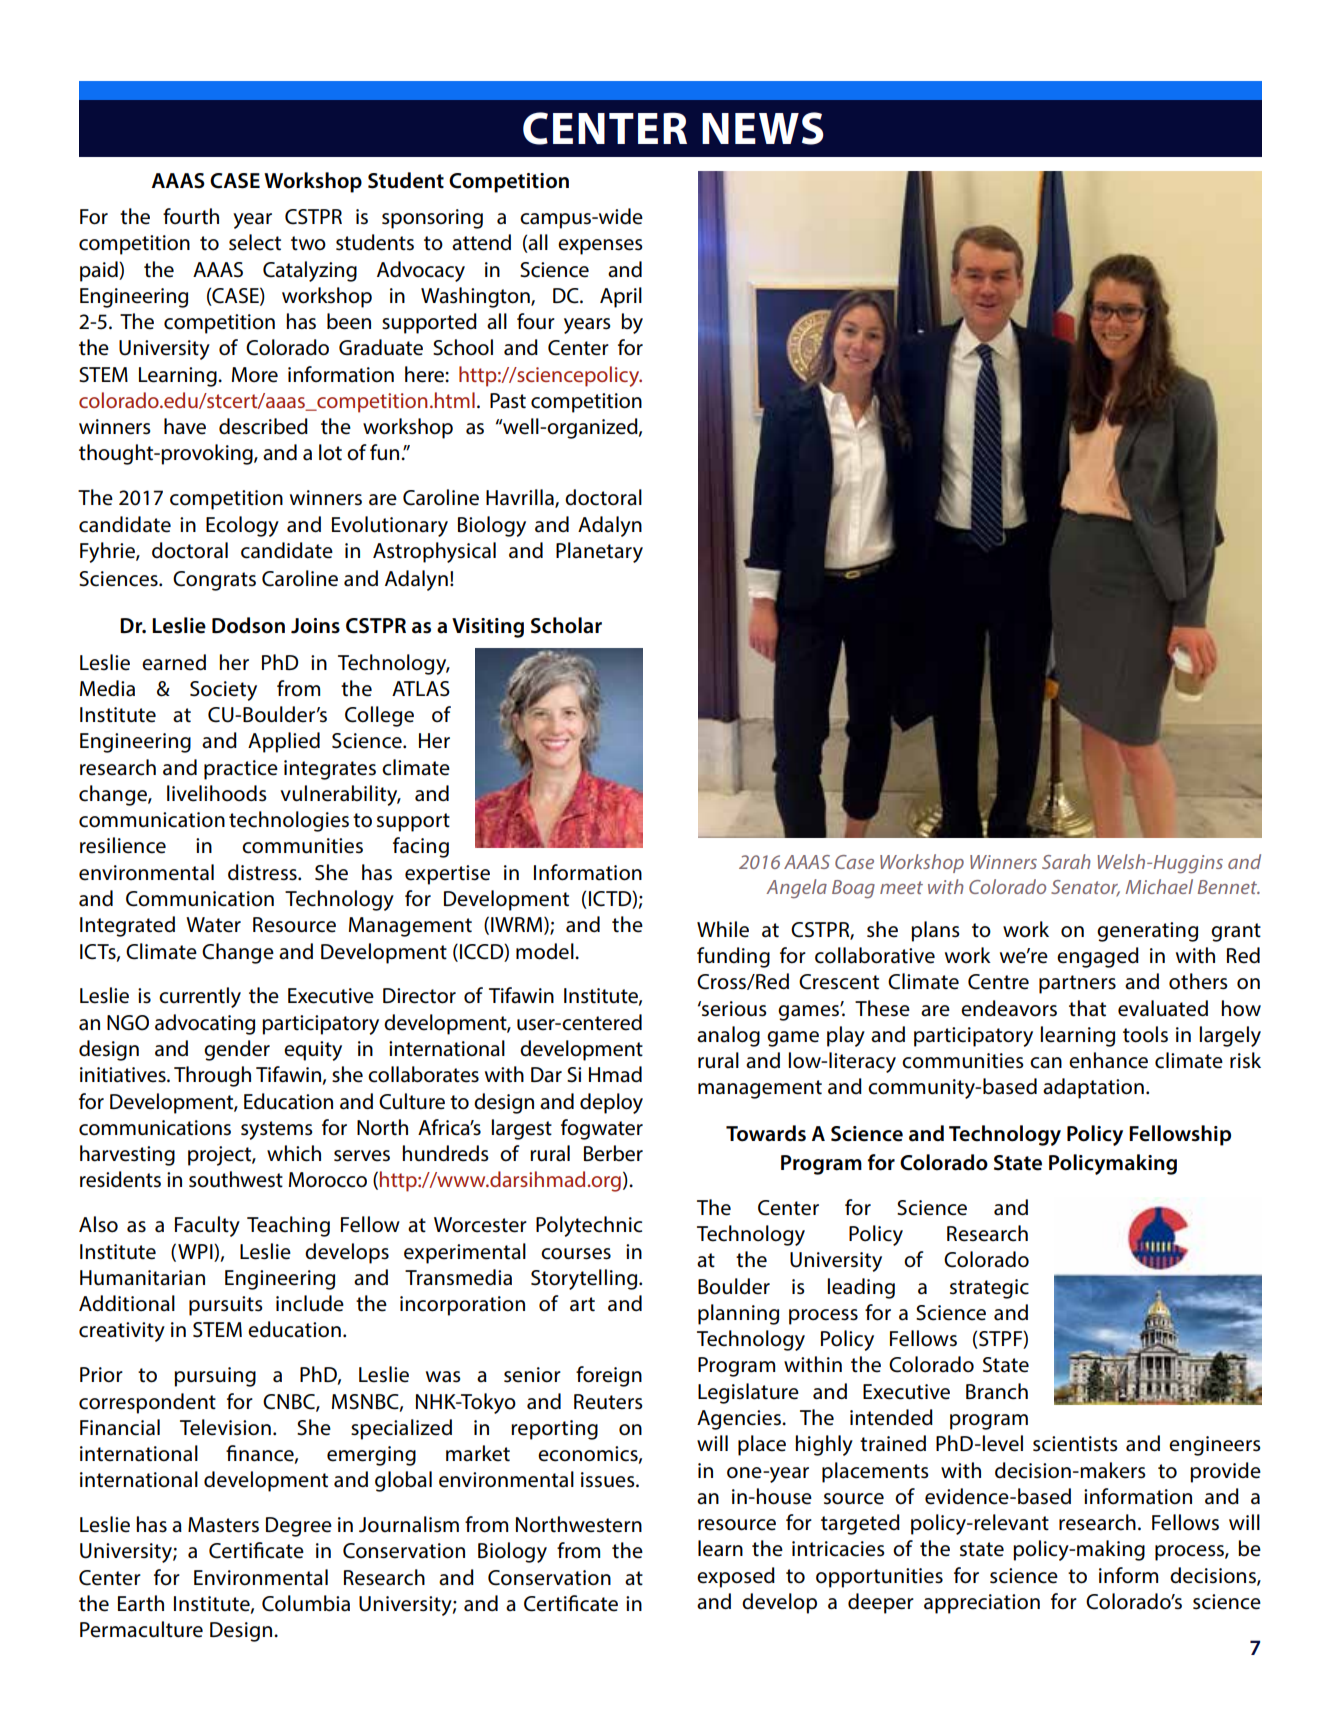  I want to click on strategic, so click(989, 1289).
